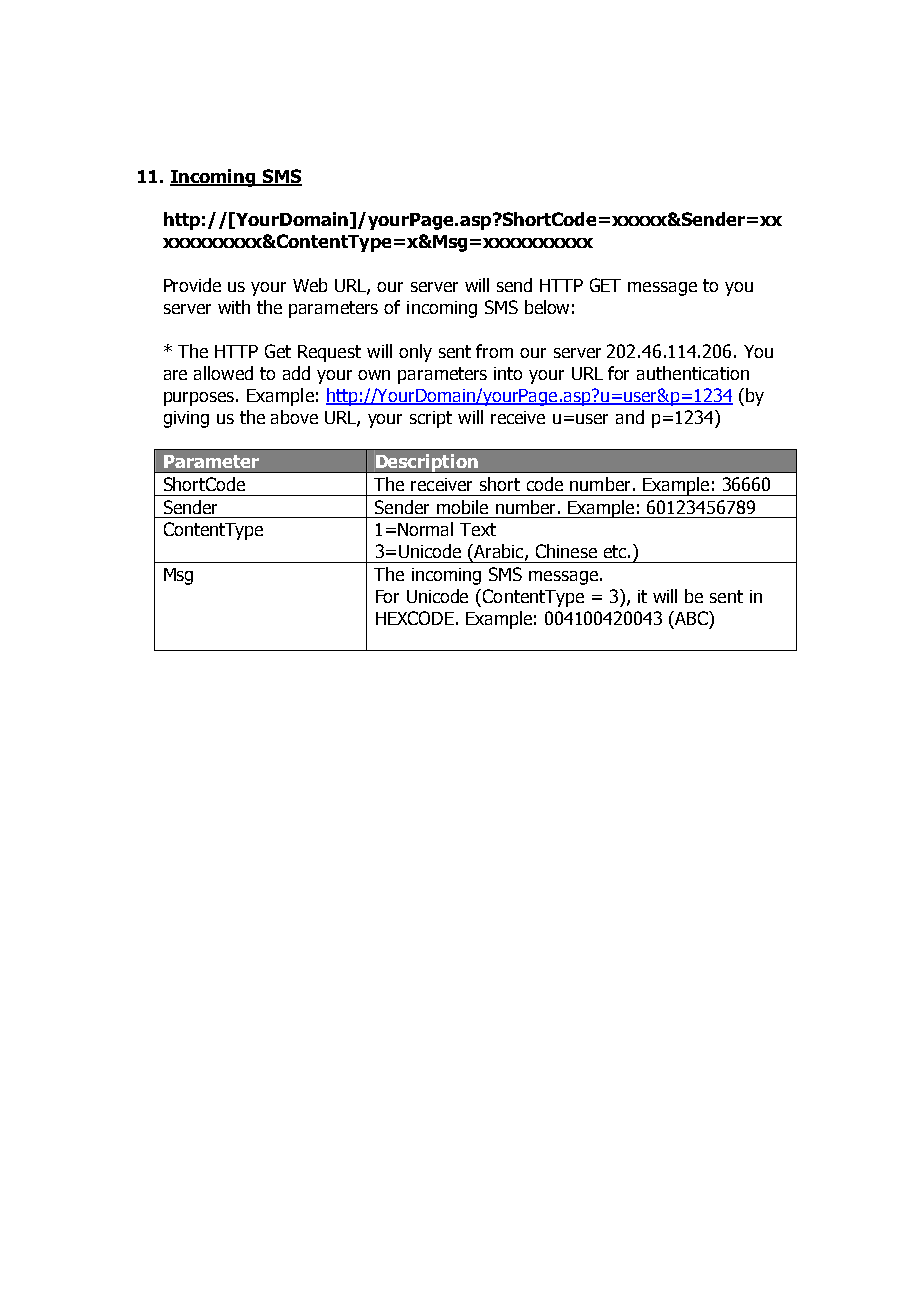 This screenshot has width=924, height=1308. I want to click on Web, so click(310, 285).
